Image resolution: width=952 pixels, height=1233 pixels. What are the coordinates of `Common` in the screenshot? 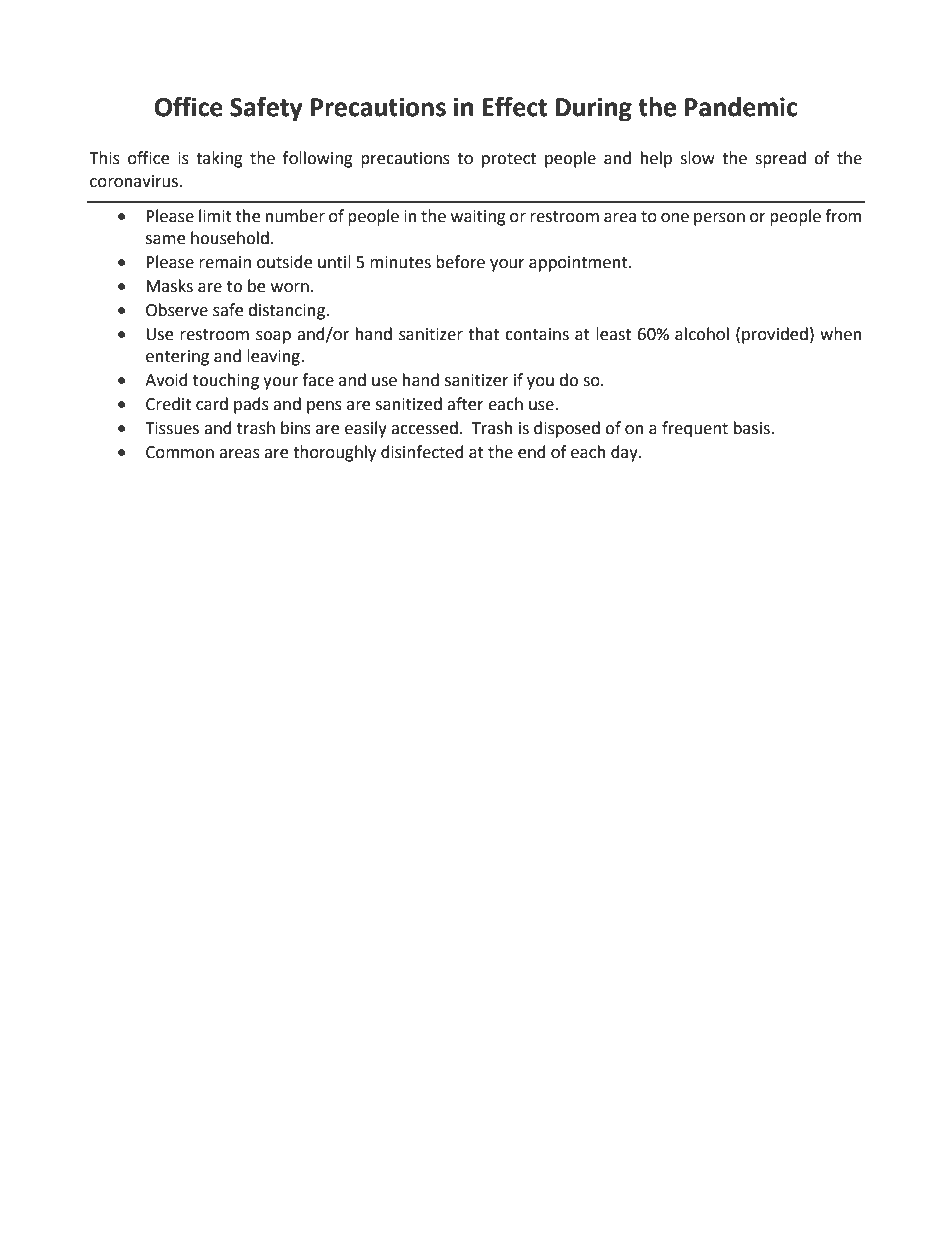 It's located at (180, 452).
